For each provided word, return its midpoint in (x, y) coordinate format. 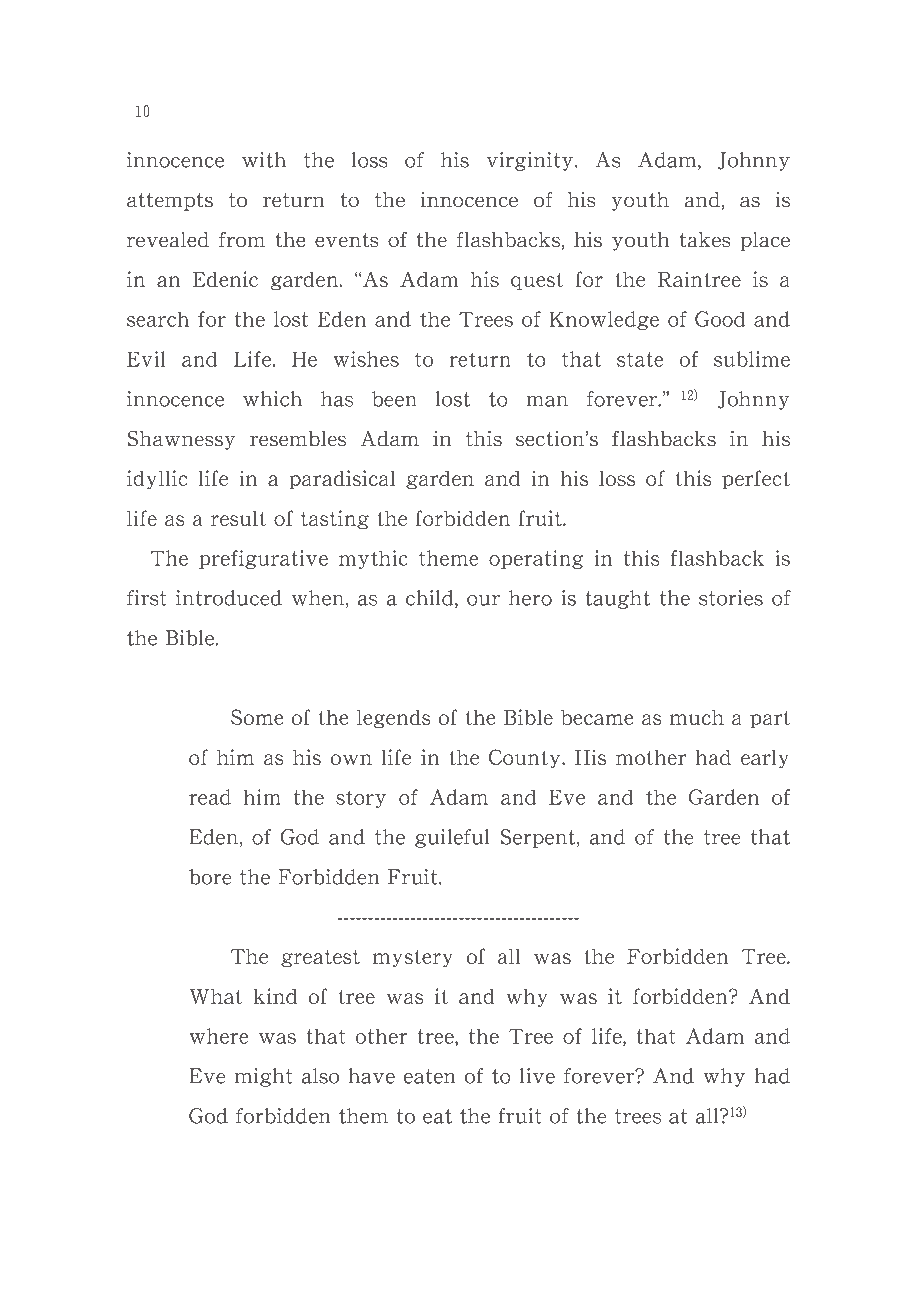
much (697, 717)
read (210, 797)
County (526, 758)
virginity (531, 161)
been (394, 399)
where (219, 1036)
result (238, 518)
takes (705, 240)
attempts (170, 202)
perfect (756, 480)
